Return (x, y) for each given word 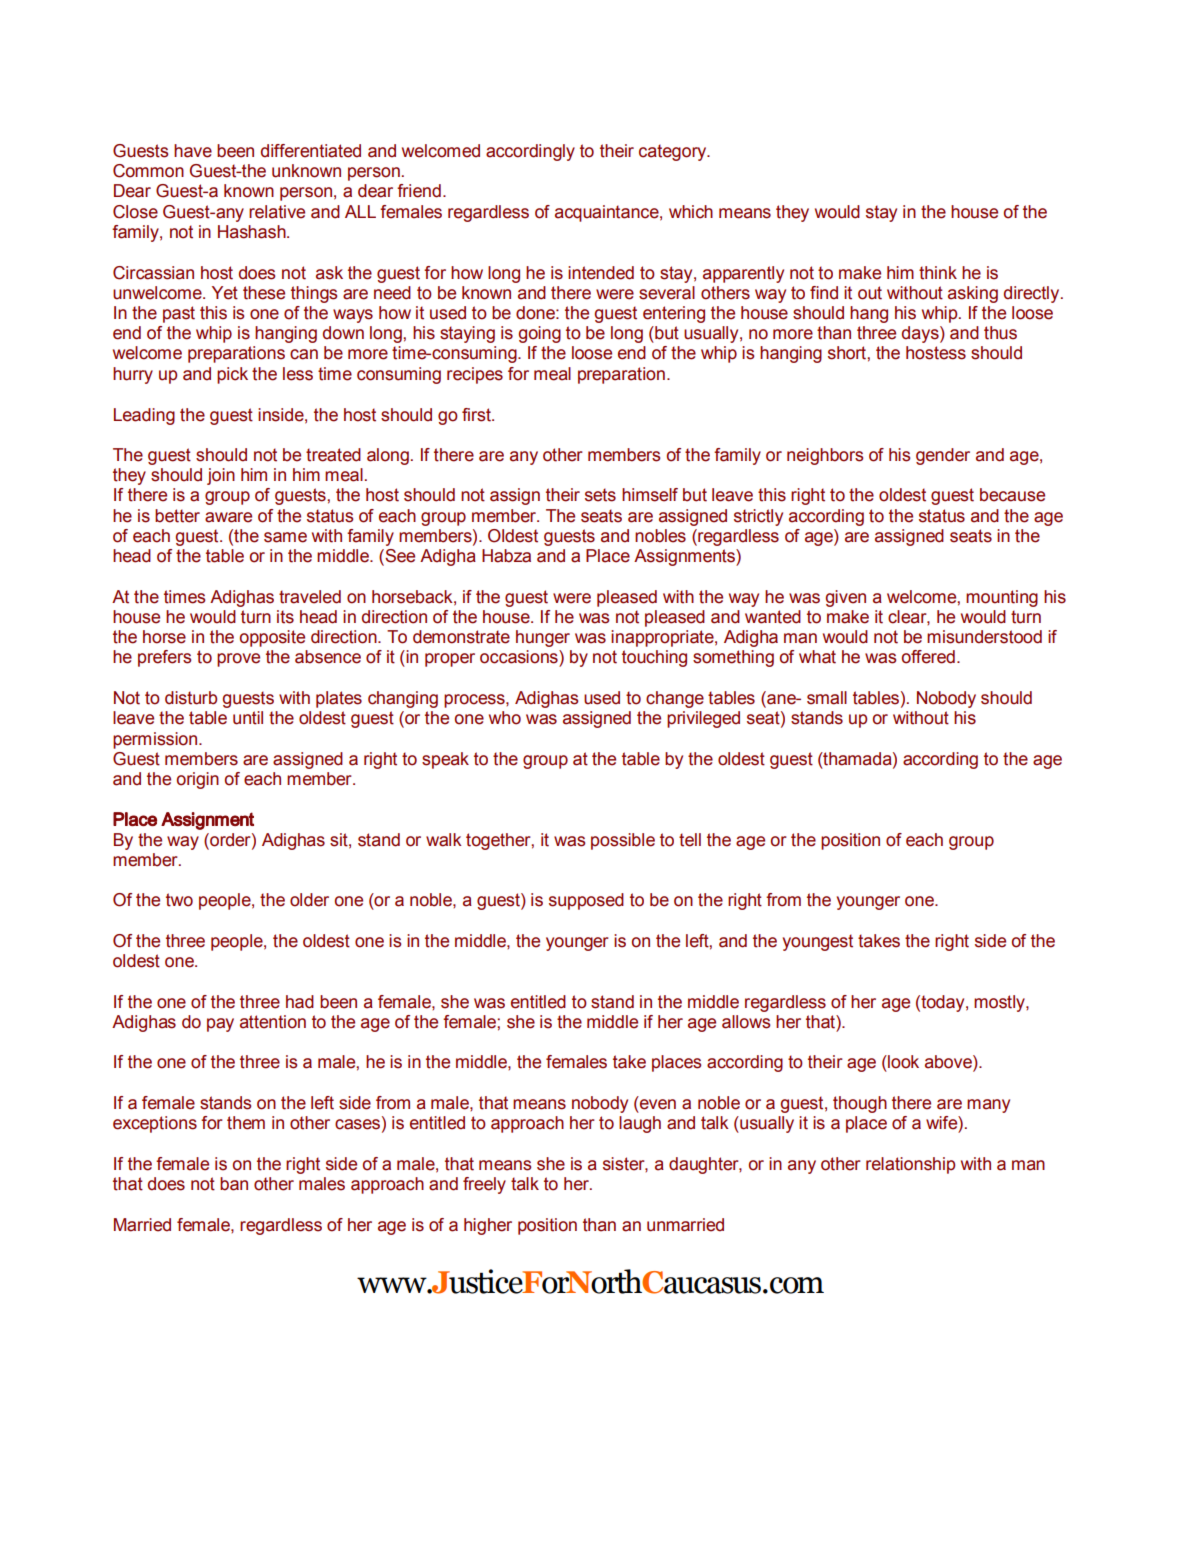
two (179, 900)
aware (228, 517)
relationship (910, 1165)
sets (600, 495)
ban (234, 1184)
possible (623, 841)
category (674, 152)
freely (484, 1185)
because (1012, 495)
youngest (818, 942)
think (938, 273)
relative (277, 212)
